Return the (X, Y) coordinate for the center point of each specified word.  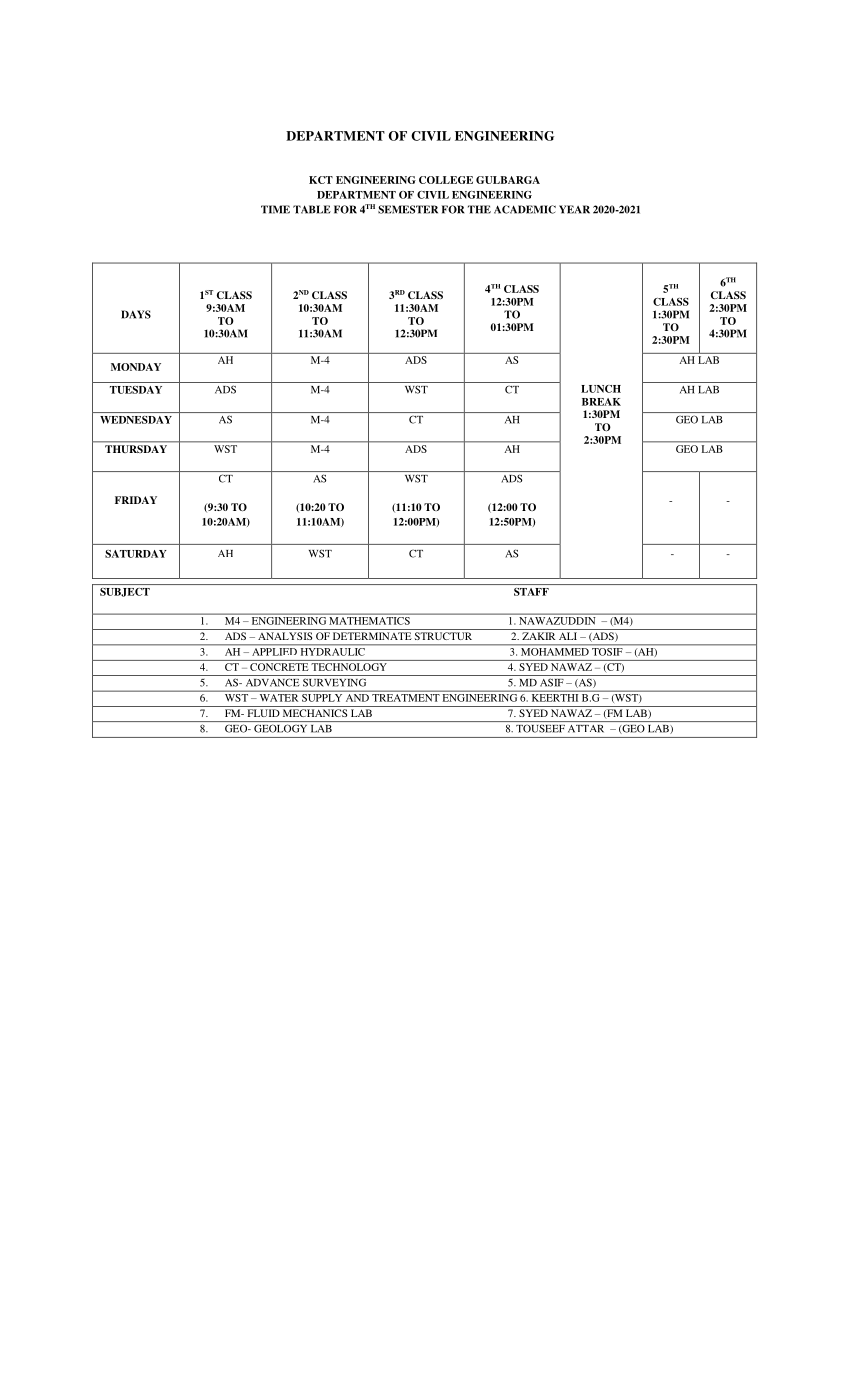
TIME (275, 209)
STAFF (531, 592)
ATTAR (586, 729)
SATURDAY (136, 554)
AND (357, 698)
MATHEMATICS (370, 621)
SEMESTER (408, 209)
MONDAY (136, 367)
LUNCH (601, 389)
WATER (279, 698)
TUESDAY (136, 390)
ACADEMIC (525, 209)
